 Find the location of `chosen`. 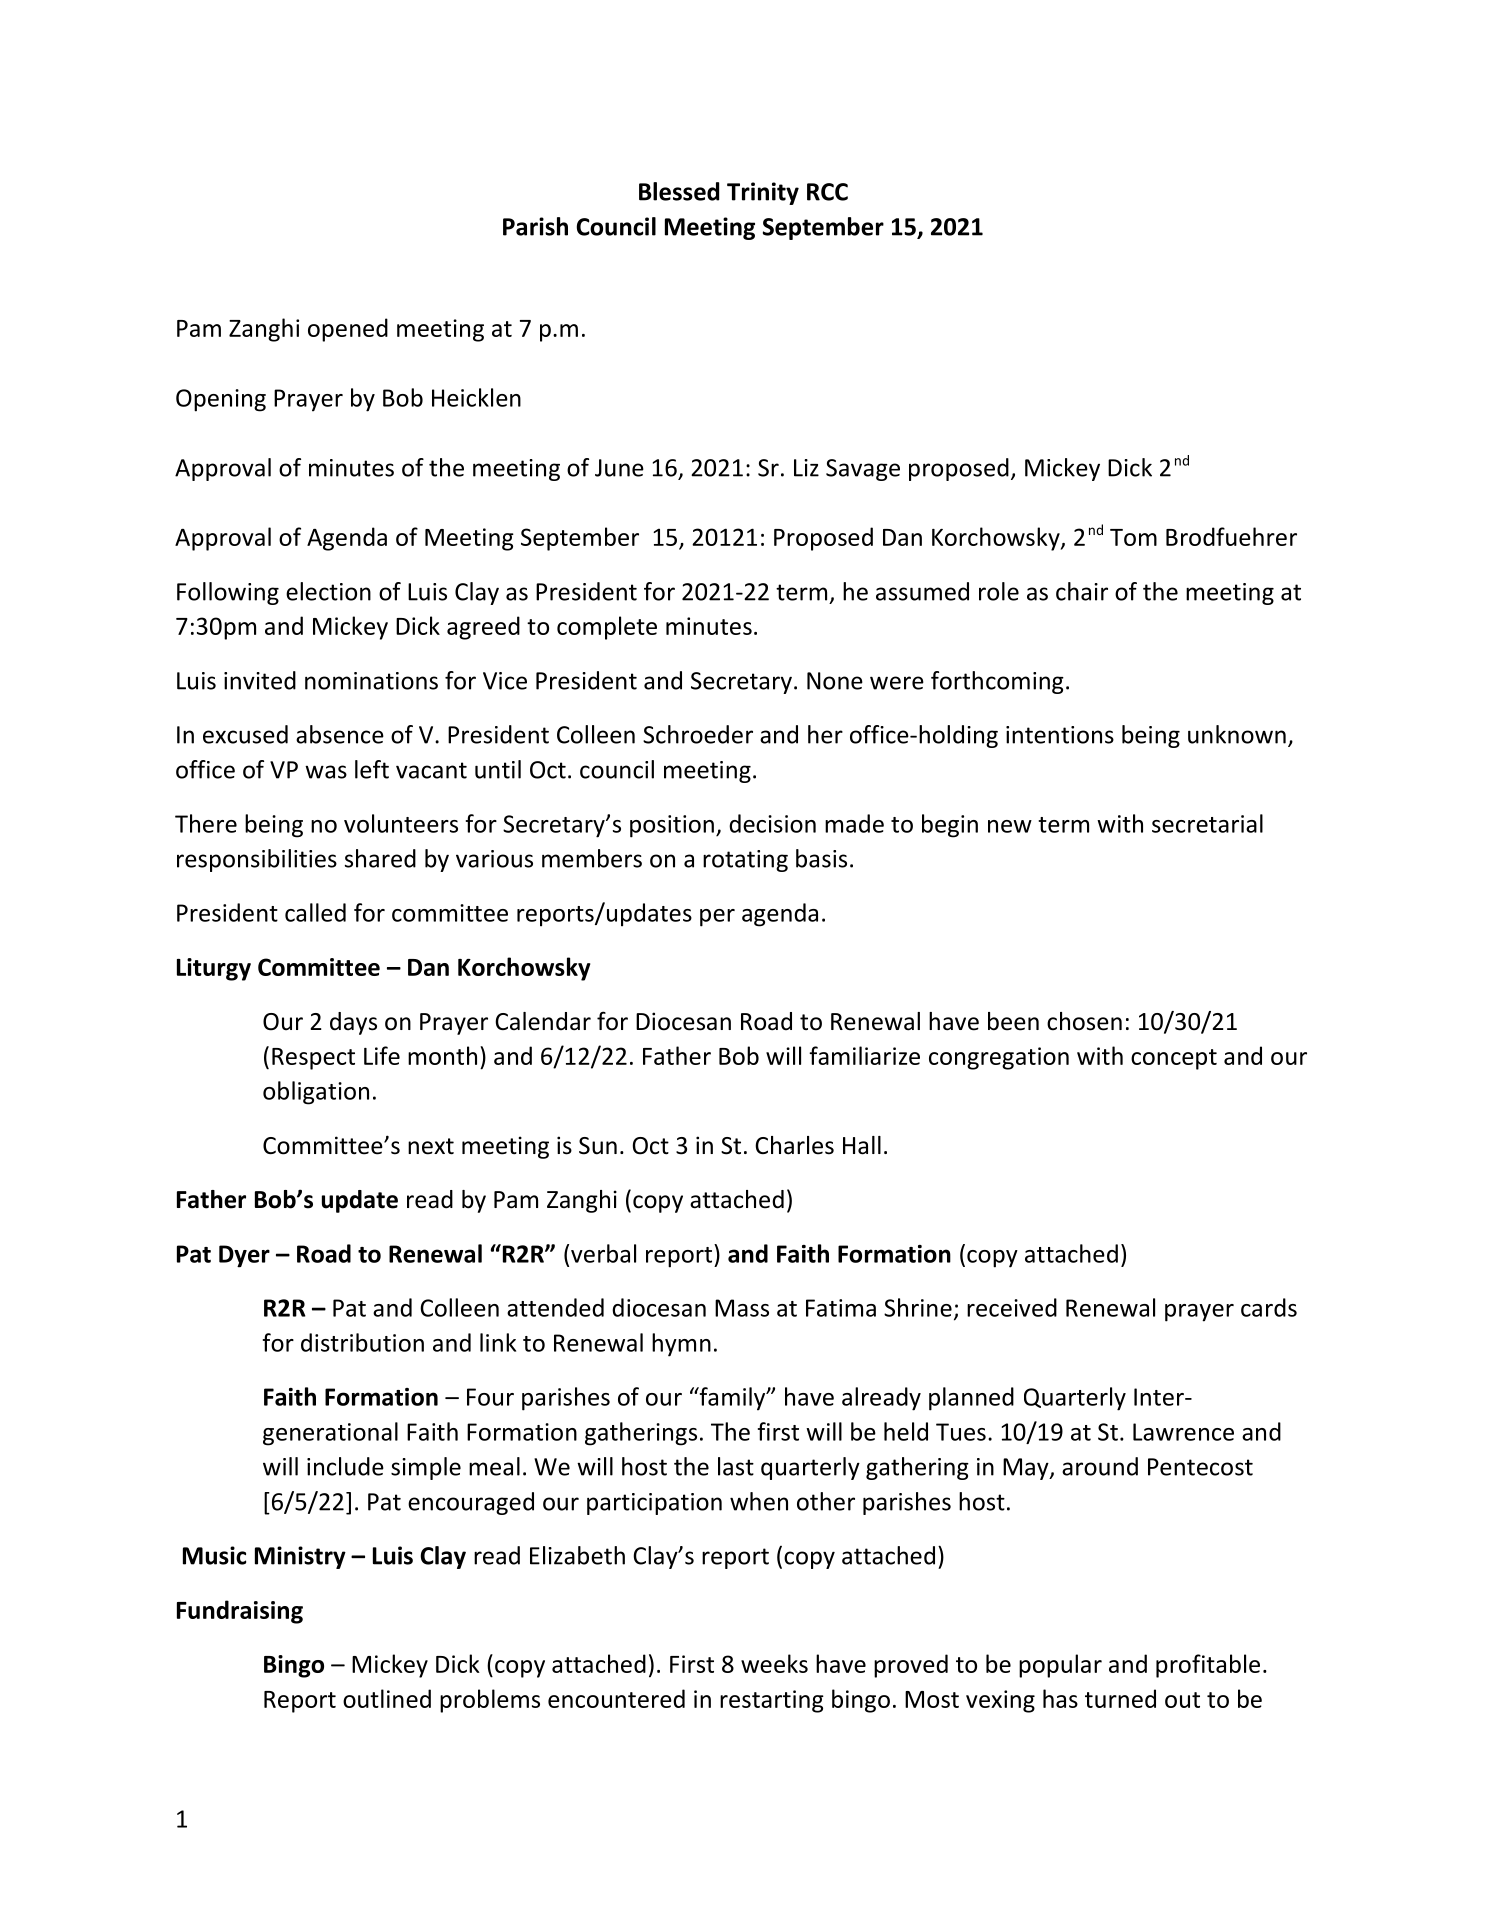

chosen is located at coordinates (1084, 1021).
